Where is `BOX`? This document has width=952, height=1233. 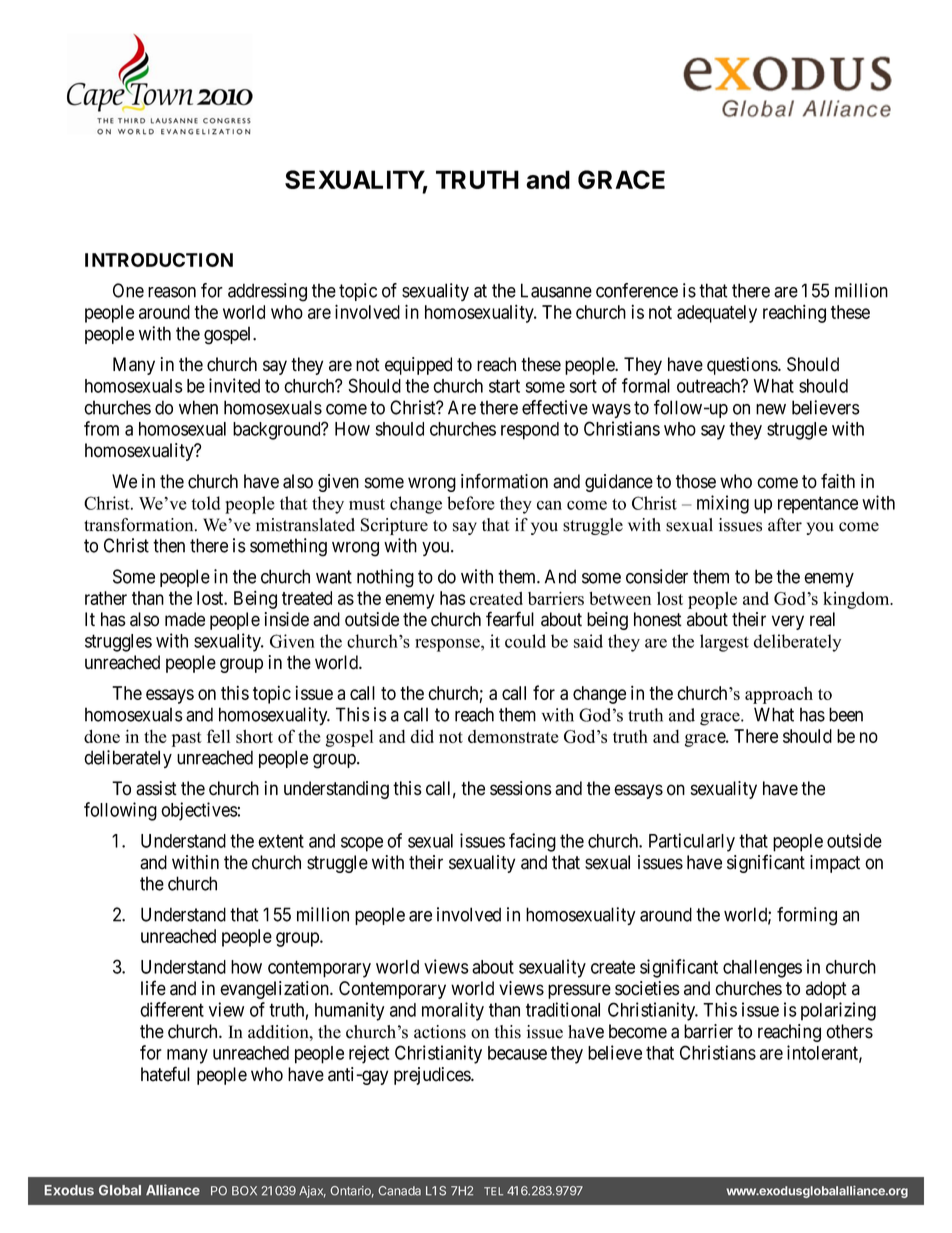 BOX is located at coordinates (244, 1191).
